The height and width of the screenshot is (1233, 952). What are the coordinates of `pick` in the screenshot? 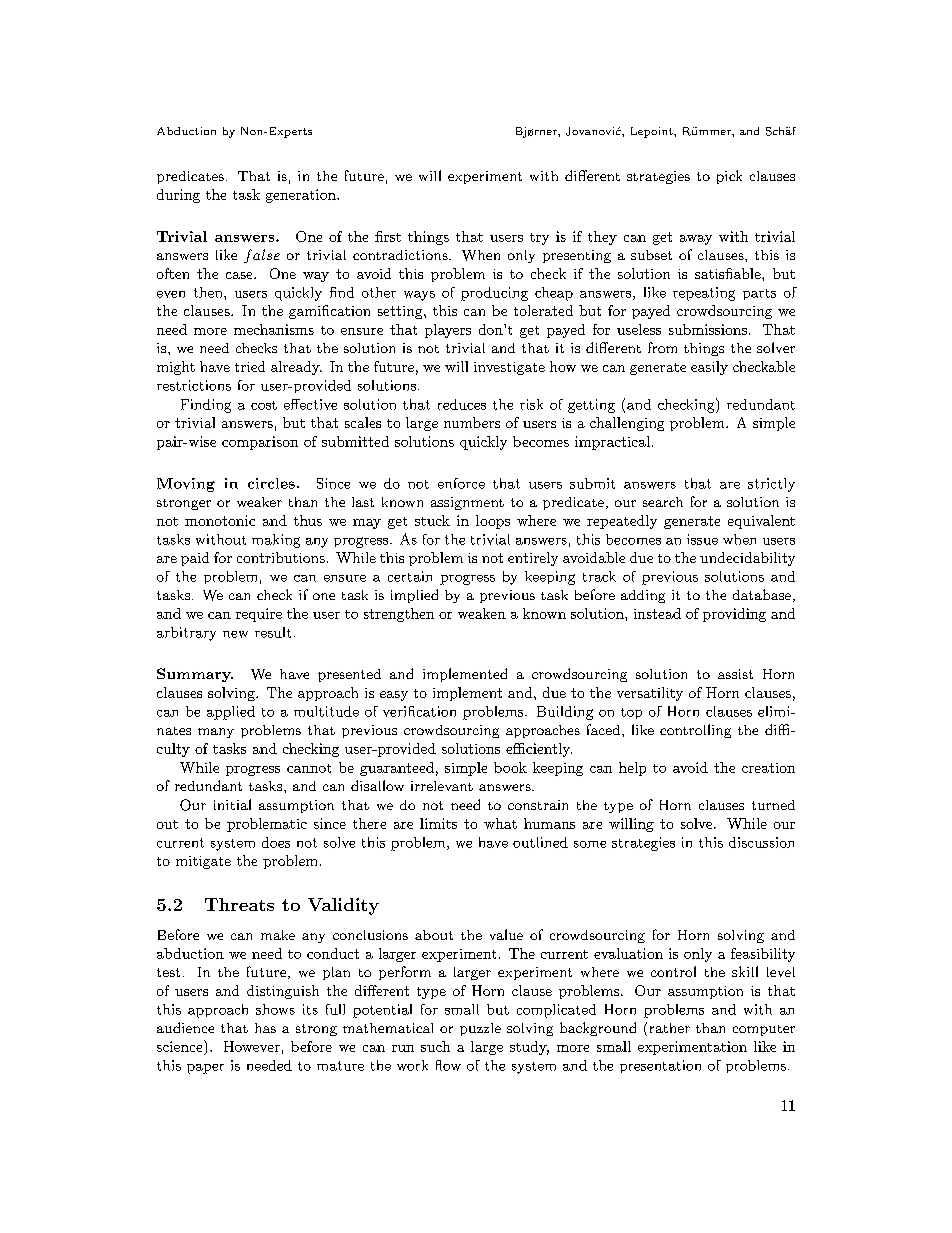 It's located at (729, 177).
